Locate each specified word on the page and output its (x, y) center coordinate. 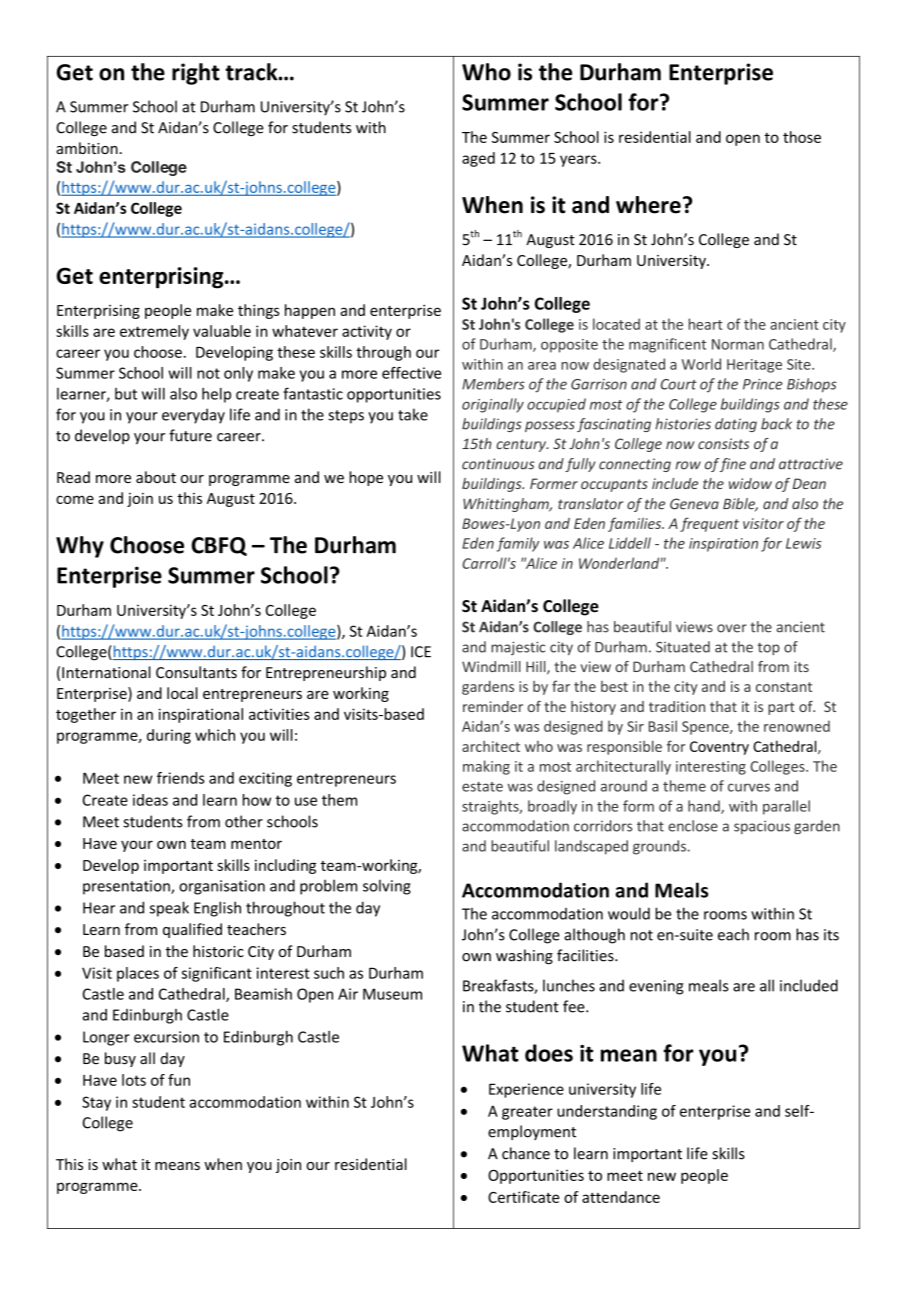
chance (526, 1153)
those (802, 137)
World (701, 364)
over (732, 628)
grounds (659, 847)
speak (169, 909)
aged (478, 159)
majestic (518, 648)
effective (411, 373)
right (196, 74)
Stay (96, 1103)
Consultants (196, 672)
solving (387, 887)
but (126, 394)
